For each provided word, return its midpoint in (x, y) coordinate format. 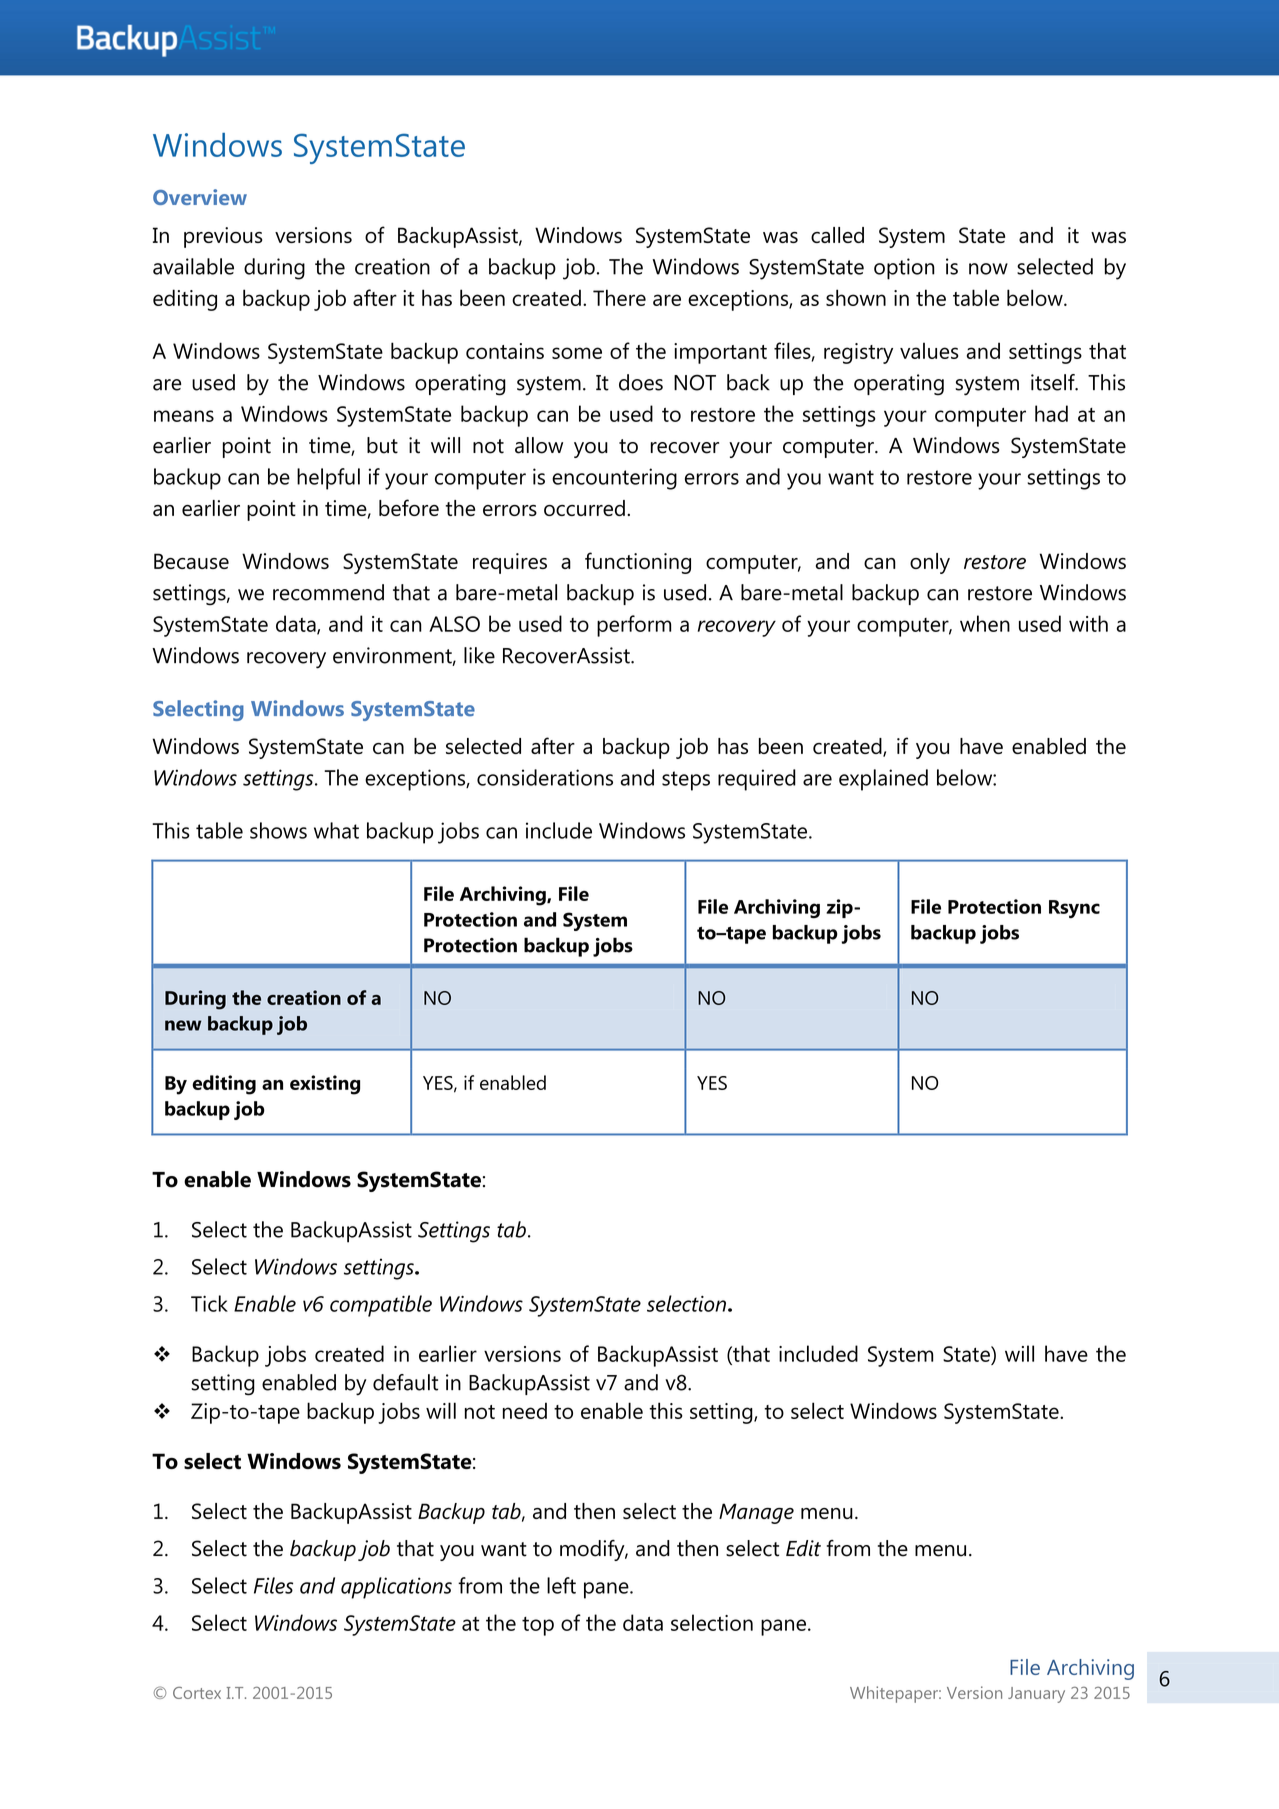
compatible (381, 1306)
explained (883, 780)
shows (278, 830)
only (930, 563)
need (525, 1410)
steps (686, 781)
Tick (209, 1303)
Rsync (1074, 909)
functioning (638, 563)
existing (325, 1085)
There (619, 297)
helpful (328, 479)
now (988, 269)
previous (223, 237)
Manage (756, 1513)
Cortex (197, 1693)
